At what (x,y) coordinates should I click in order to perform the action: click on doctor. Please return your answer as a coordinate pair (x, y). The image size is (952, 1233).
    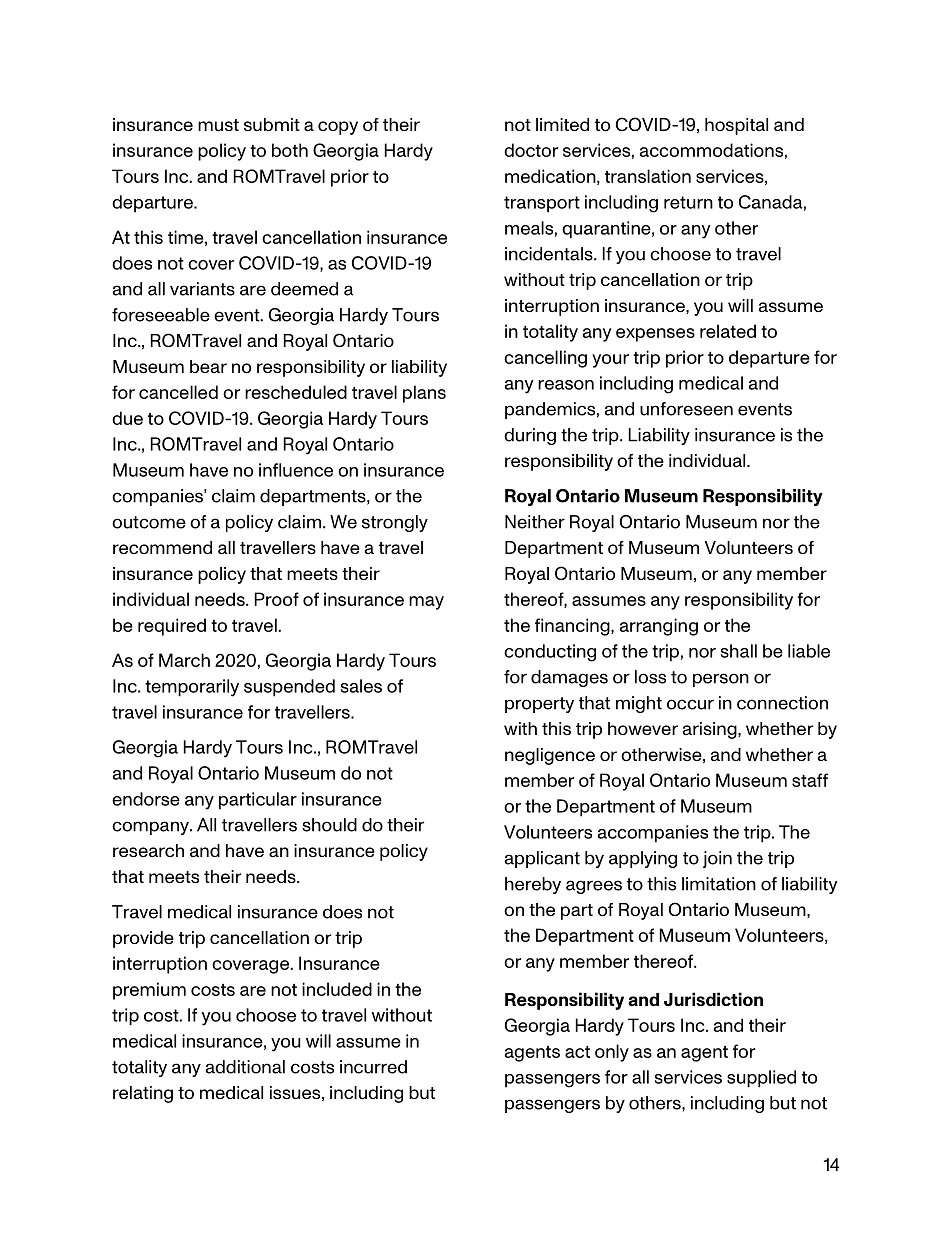
    Looking at the image, I should click on (531, 150).
